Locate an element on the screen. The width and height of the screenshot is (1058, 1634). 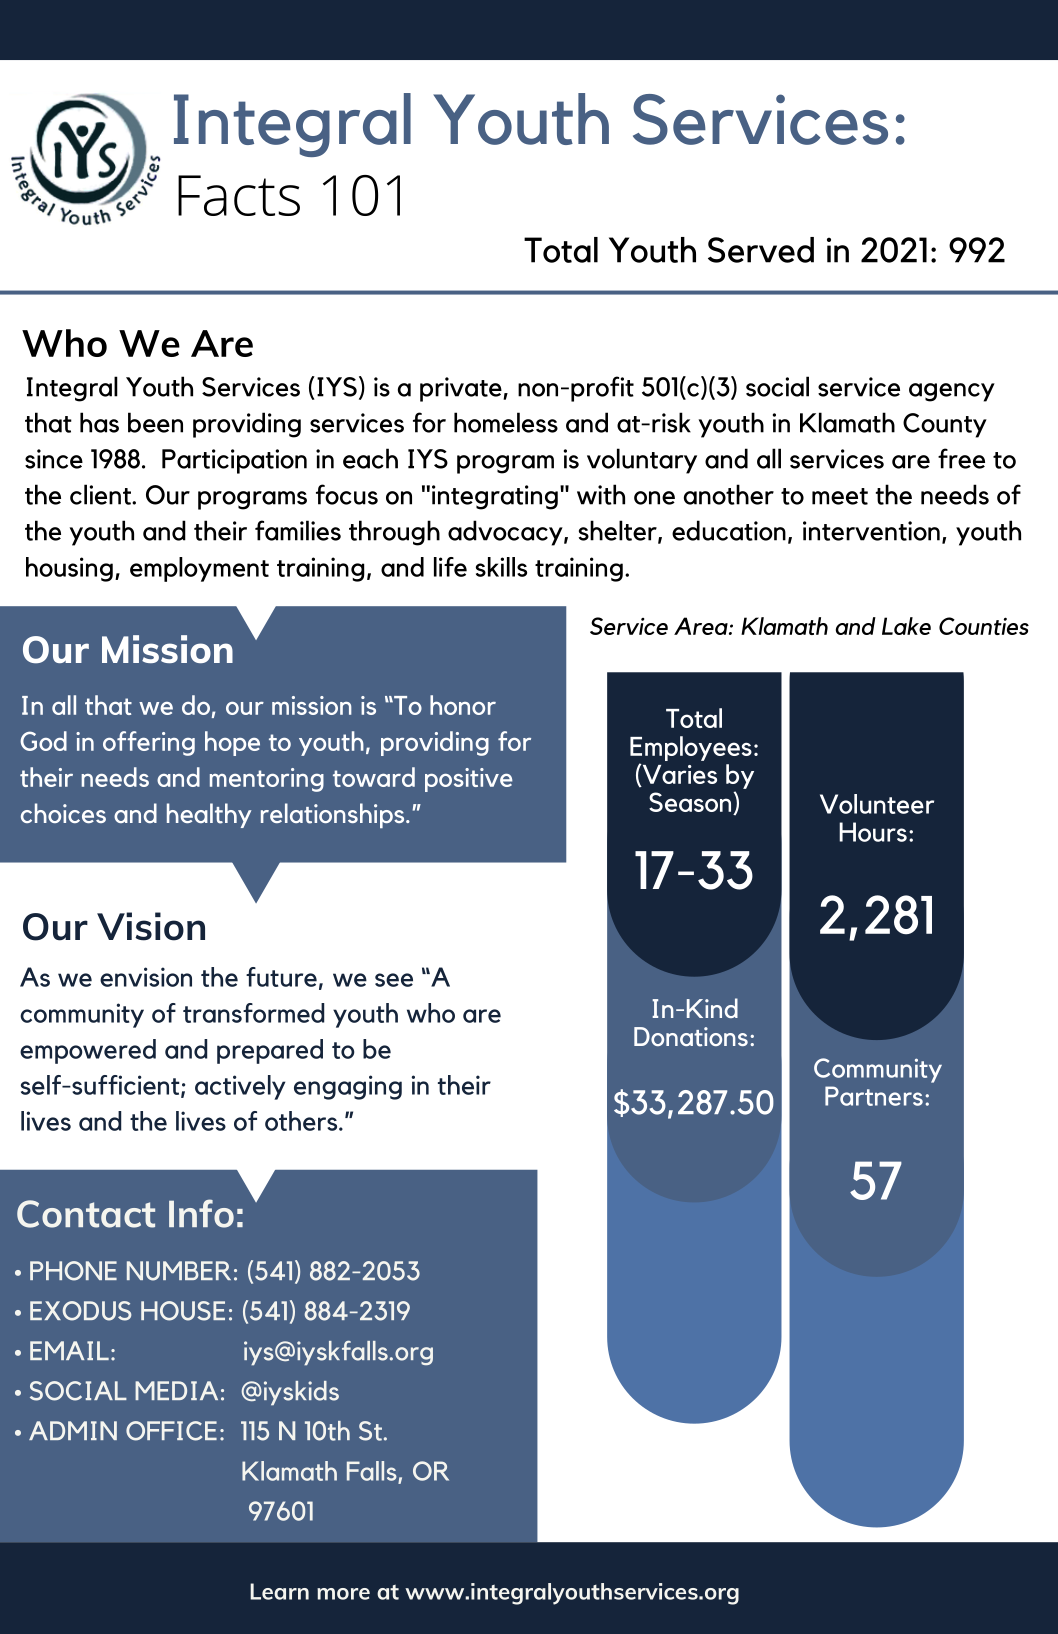
actively is located at coordinates (240, 1087).
